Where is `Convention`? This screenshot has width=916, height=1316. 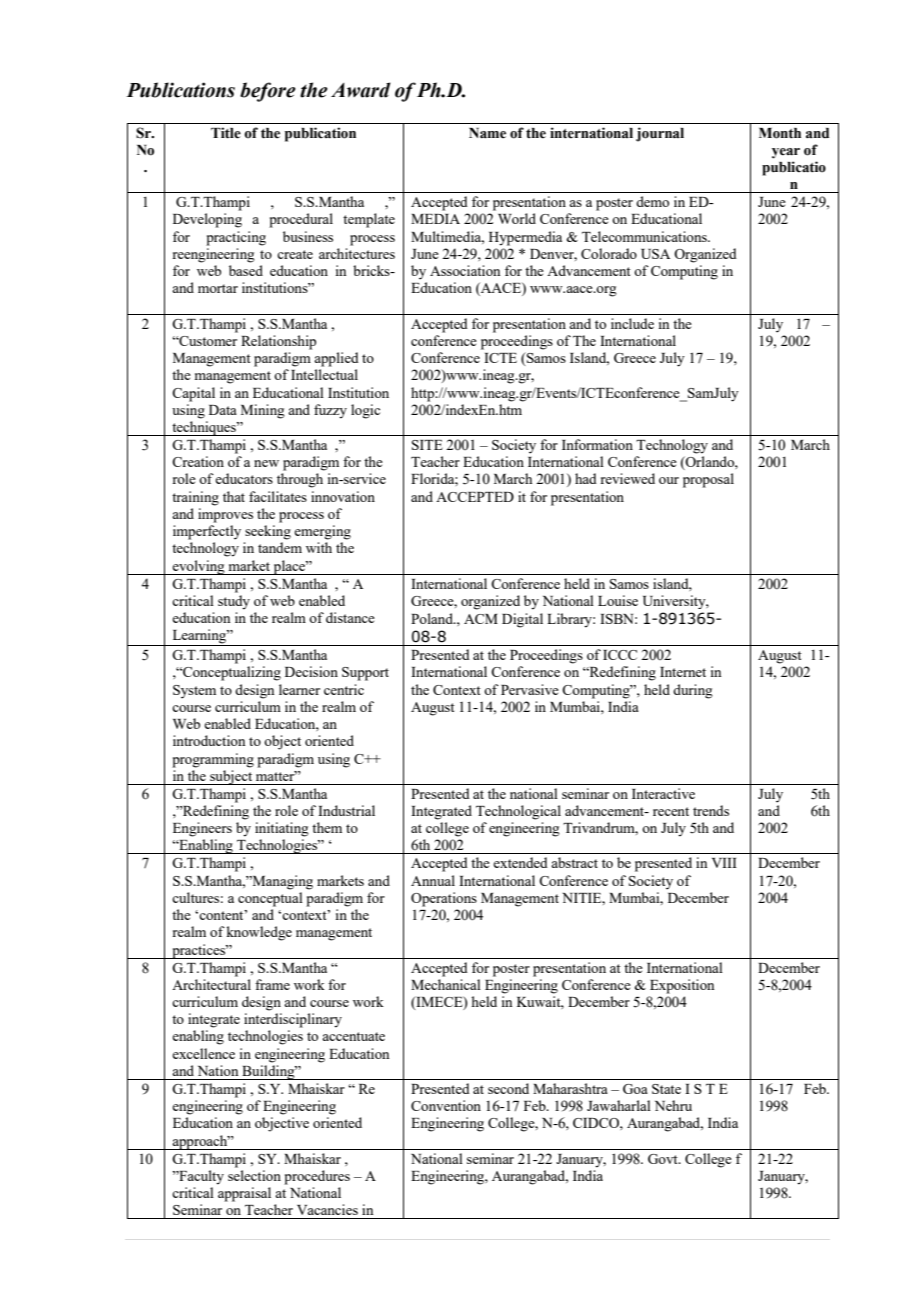 Convention is located at coordinates (446, 1105).
